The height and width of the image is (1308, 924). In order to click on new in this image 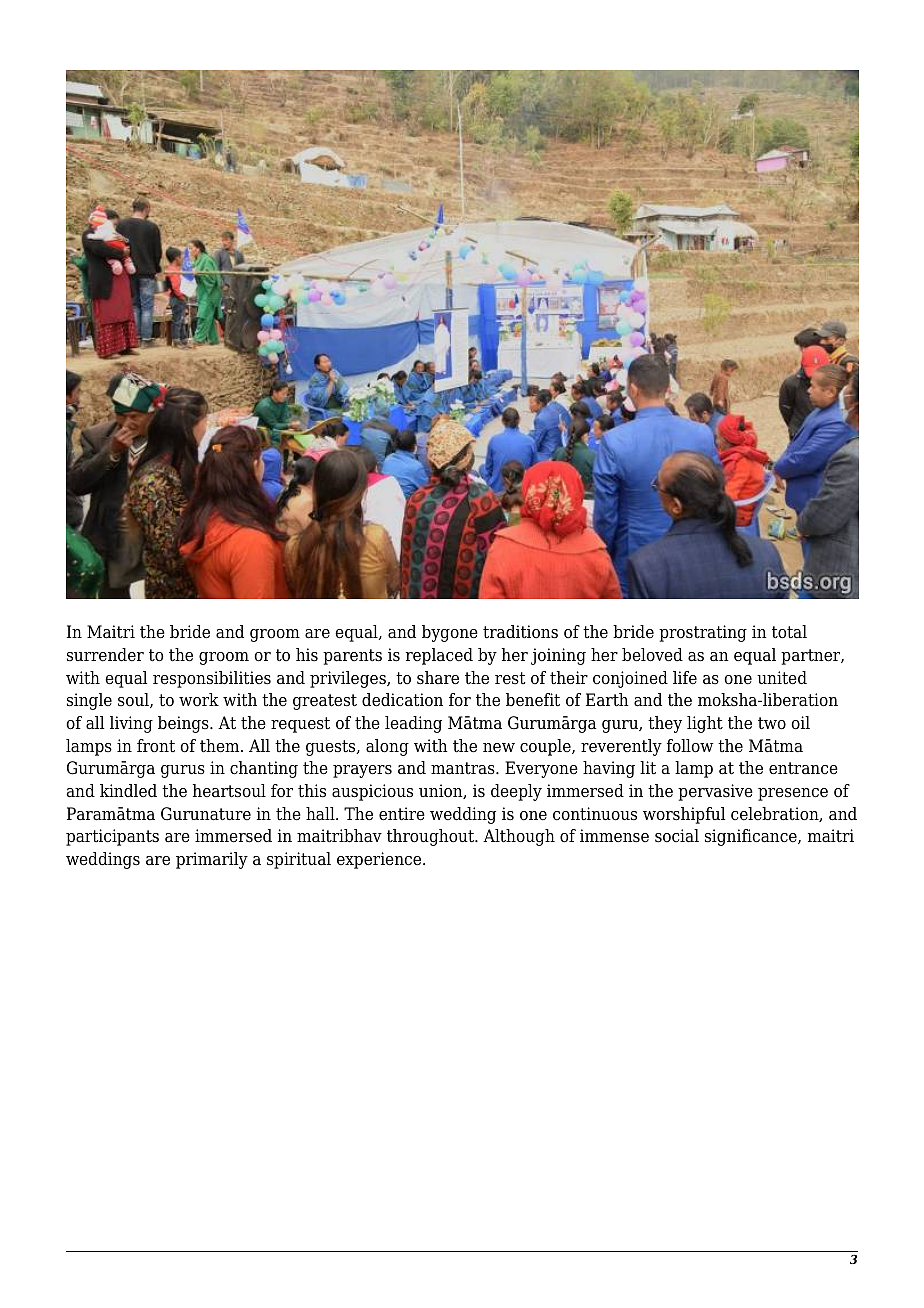, I will do `click(499, 747)`.
